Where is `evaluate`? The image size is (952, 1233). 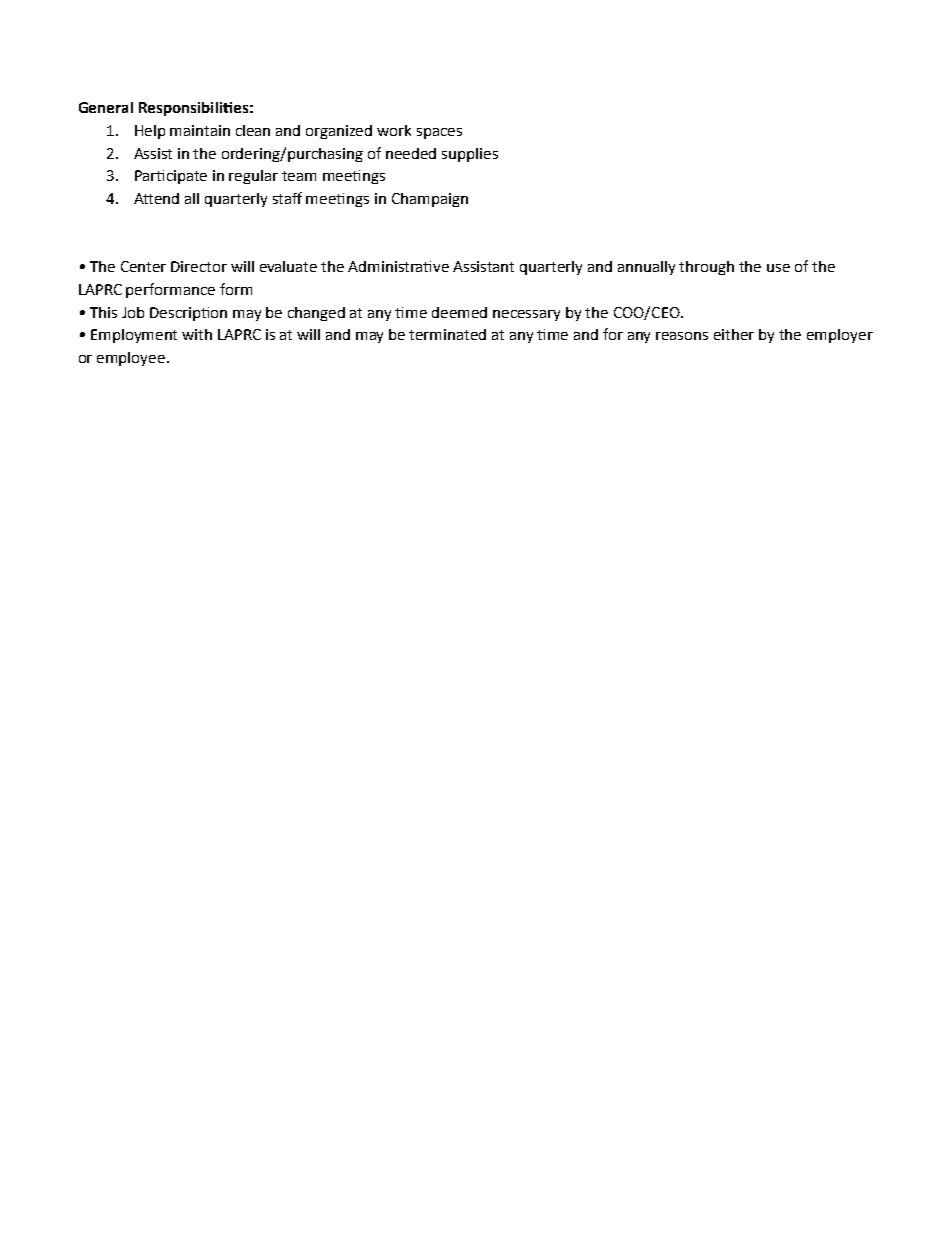 evaluate is located at coordinates (288, 266).
